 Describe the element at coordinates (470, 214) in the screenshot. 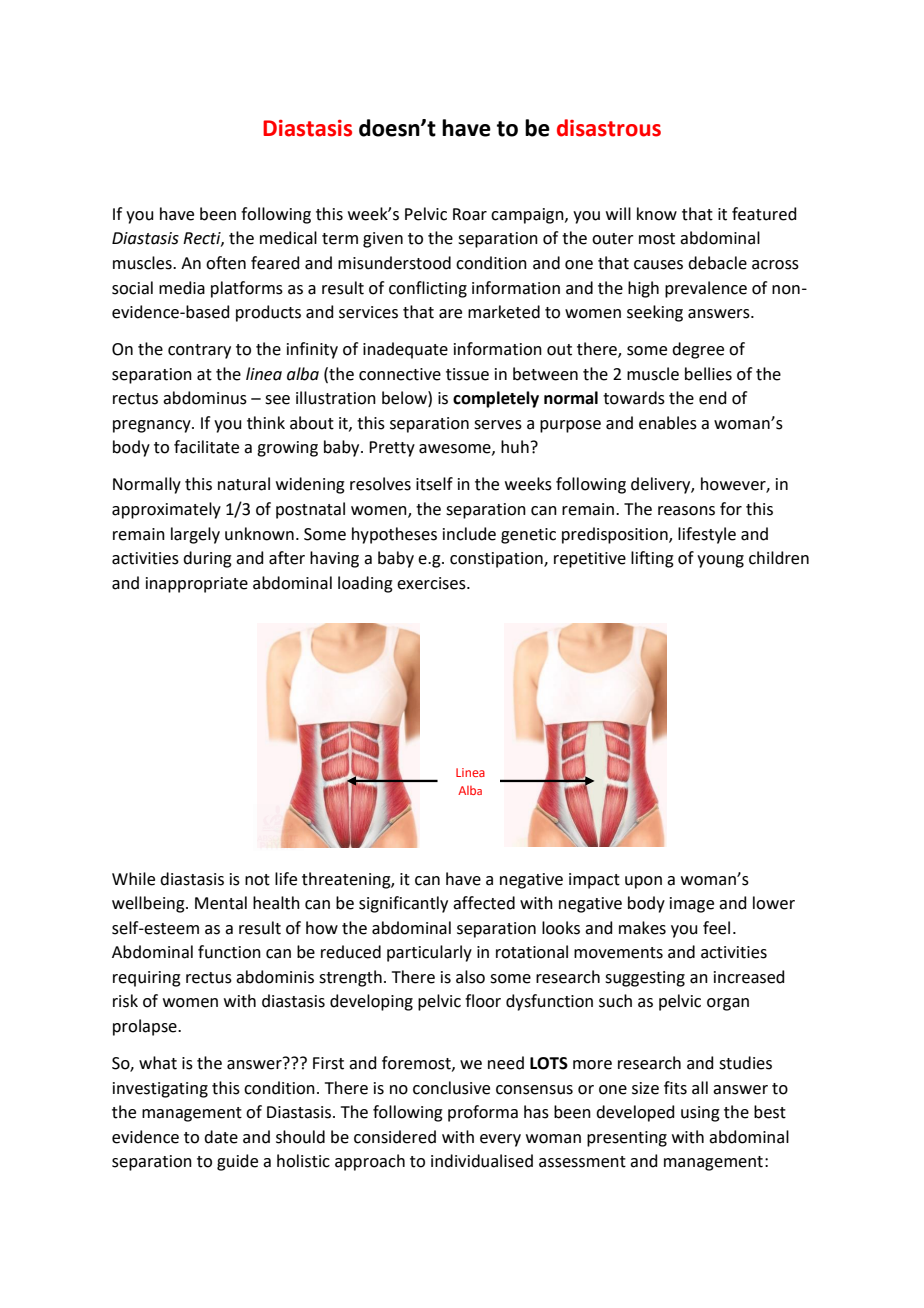

I see `Roar` at that location.
